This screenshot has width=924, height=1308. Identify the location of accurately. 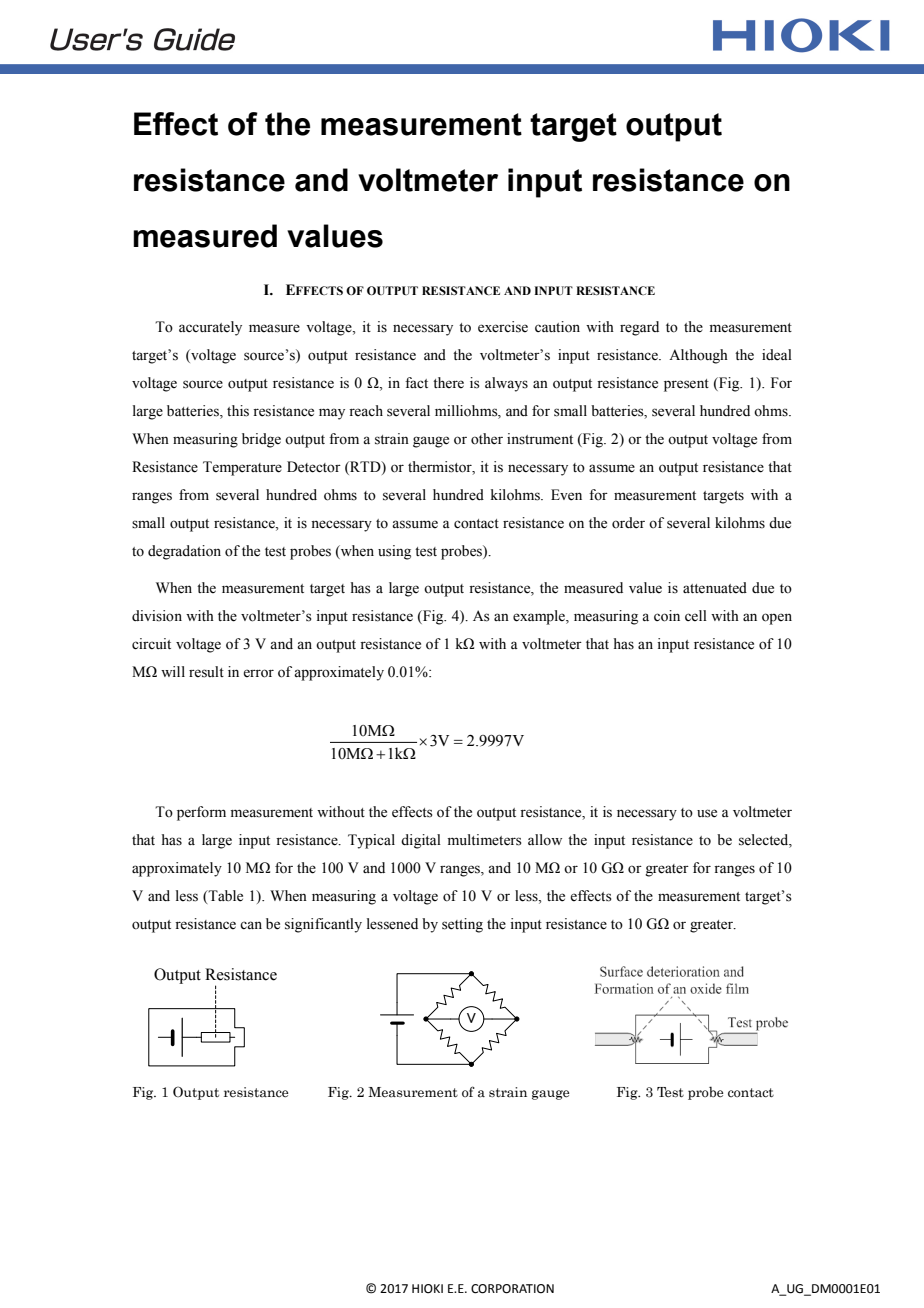
(210, 328).
